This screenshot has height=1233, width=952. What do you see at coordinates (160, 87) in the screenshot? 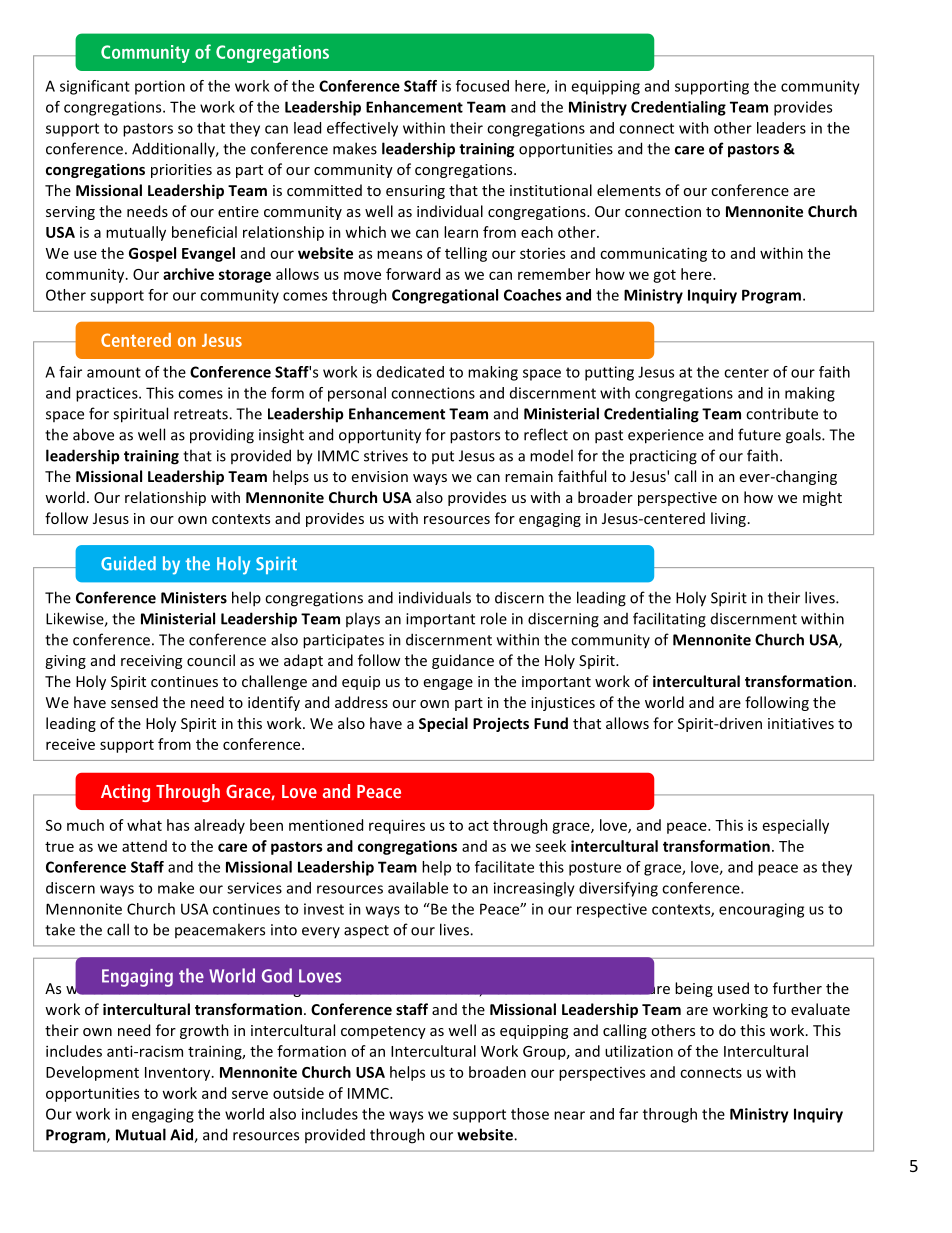
I see `portion` at bounding box center [160, 87].
